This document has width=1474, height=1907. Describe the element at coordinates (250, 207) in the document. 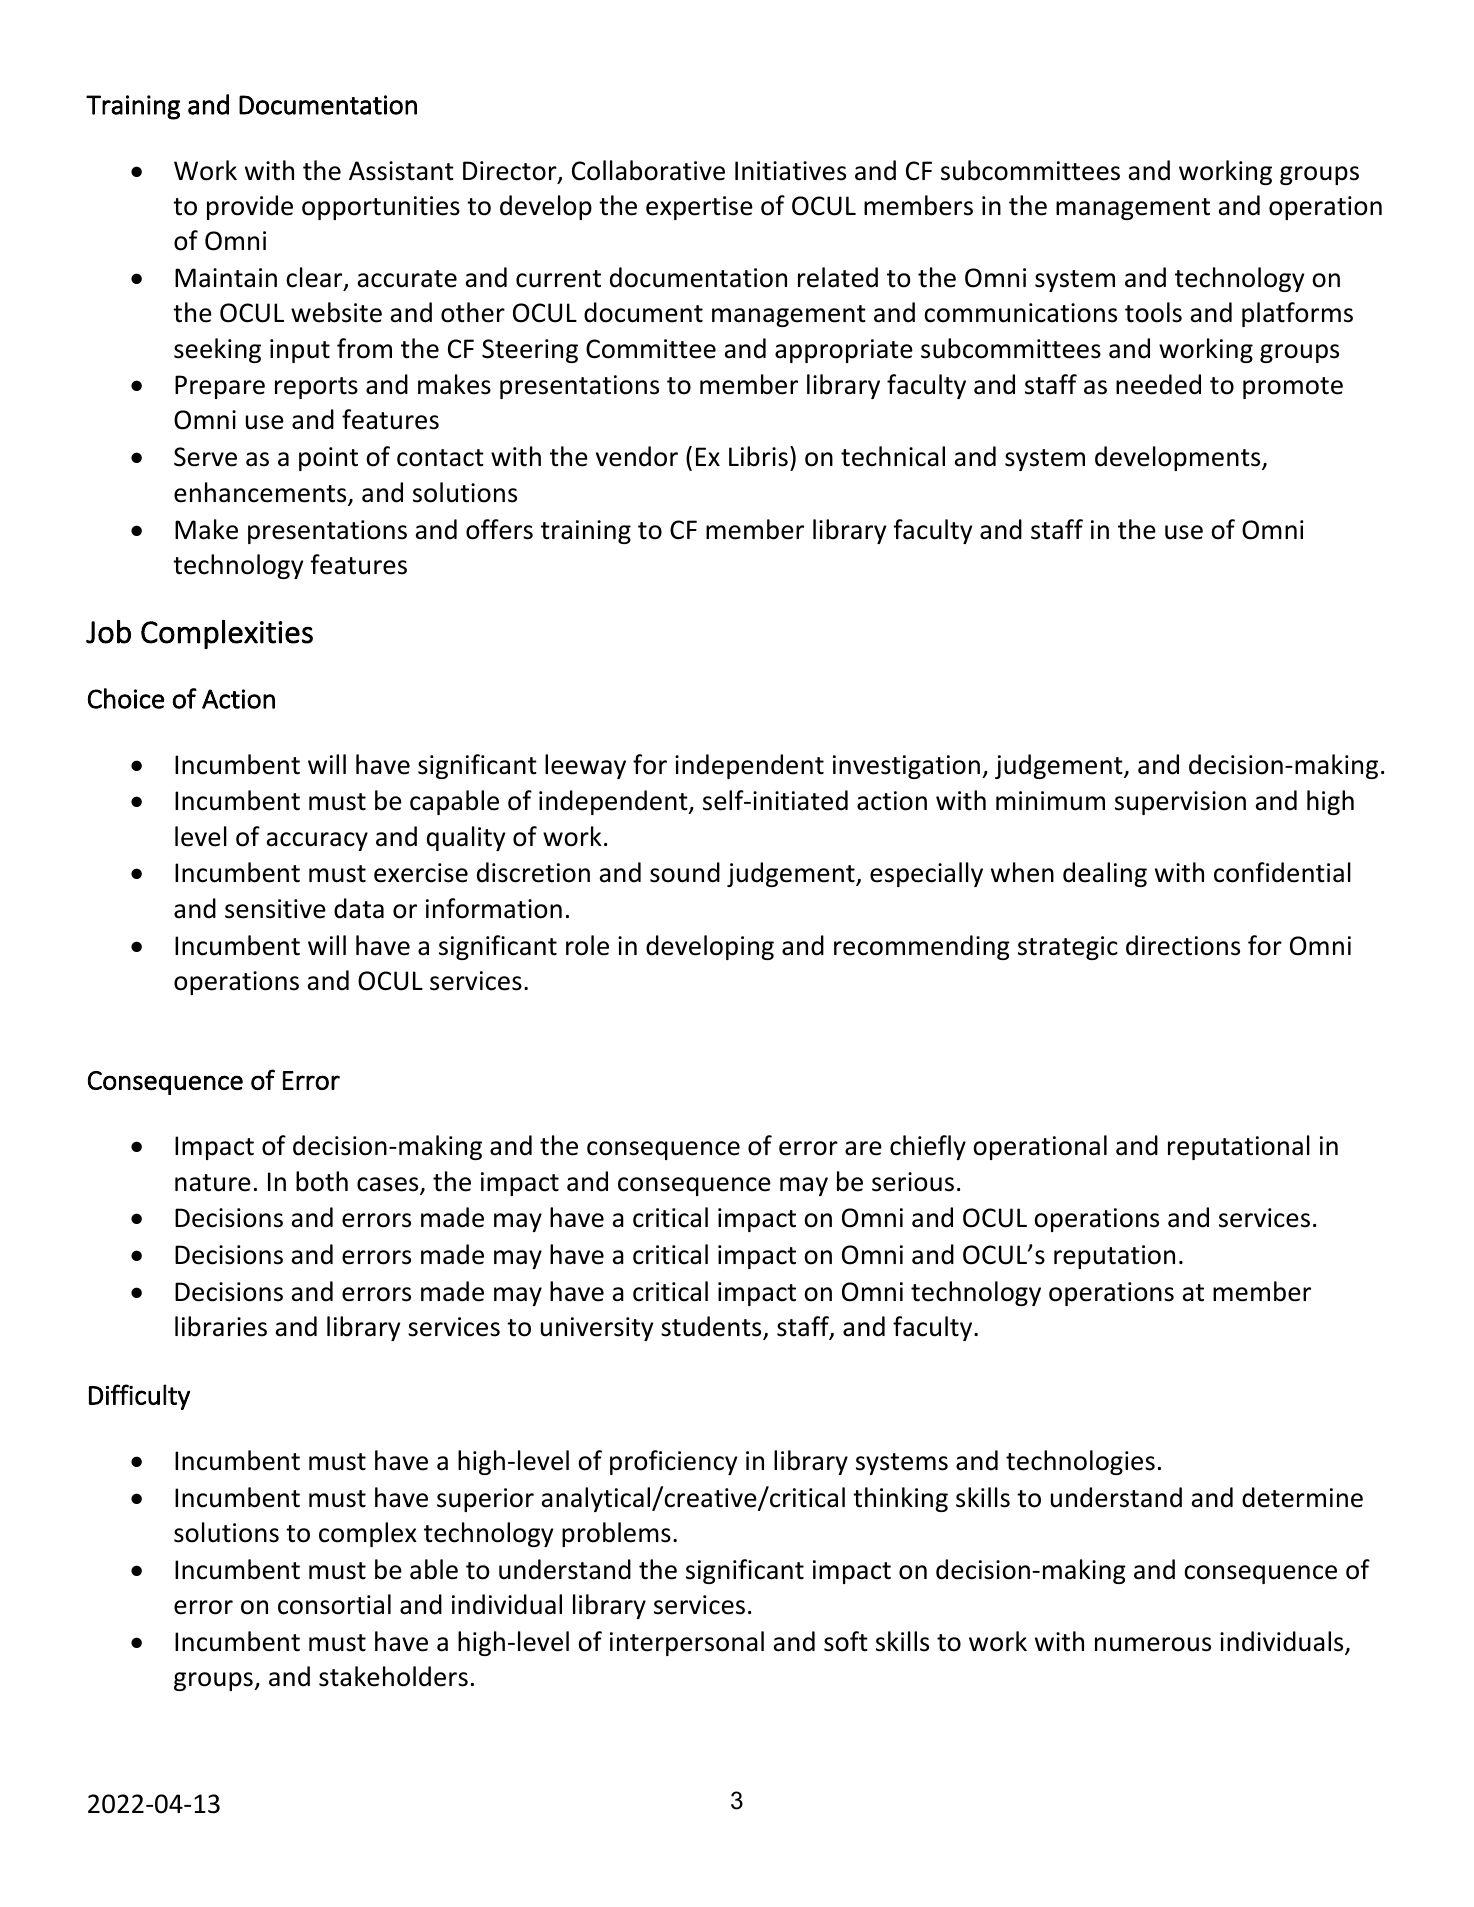

I see `provide` at that location.
